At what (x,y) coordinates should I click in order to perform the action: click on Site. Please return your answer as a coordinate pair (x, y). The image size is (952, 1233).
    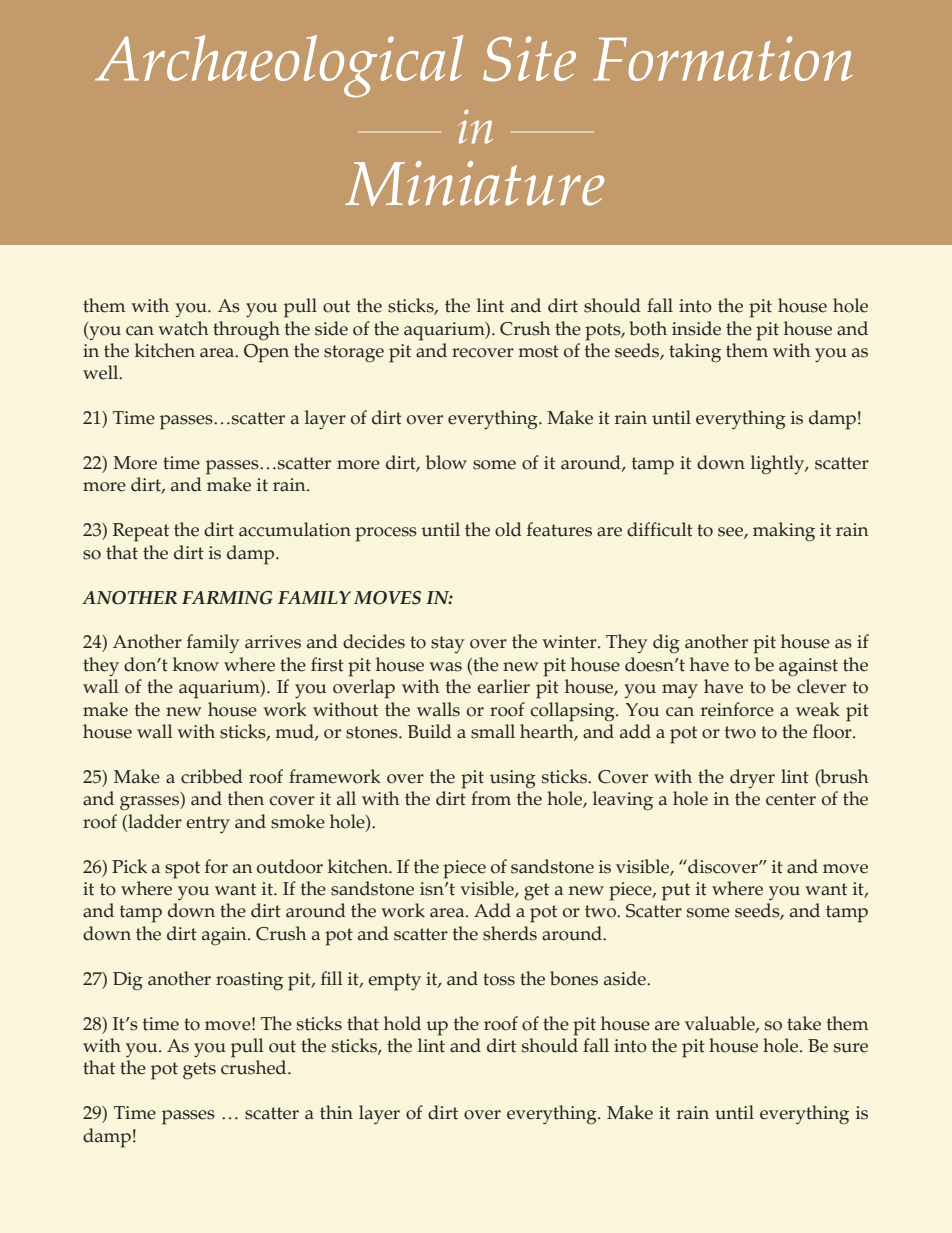
    Looking at the image, I should click on (529, 59).
